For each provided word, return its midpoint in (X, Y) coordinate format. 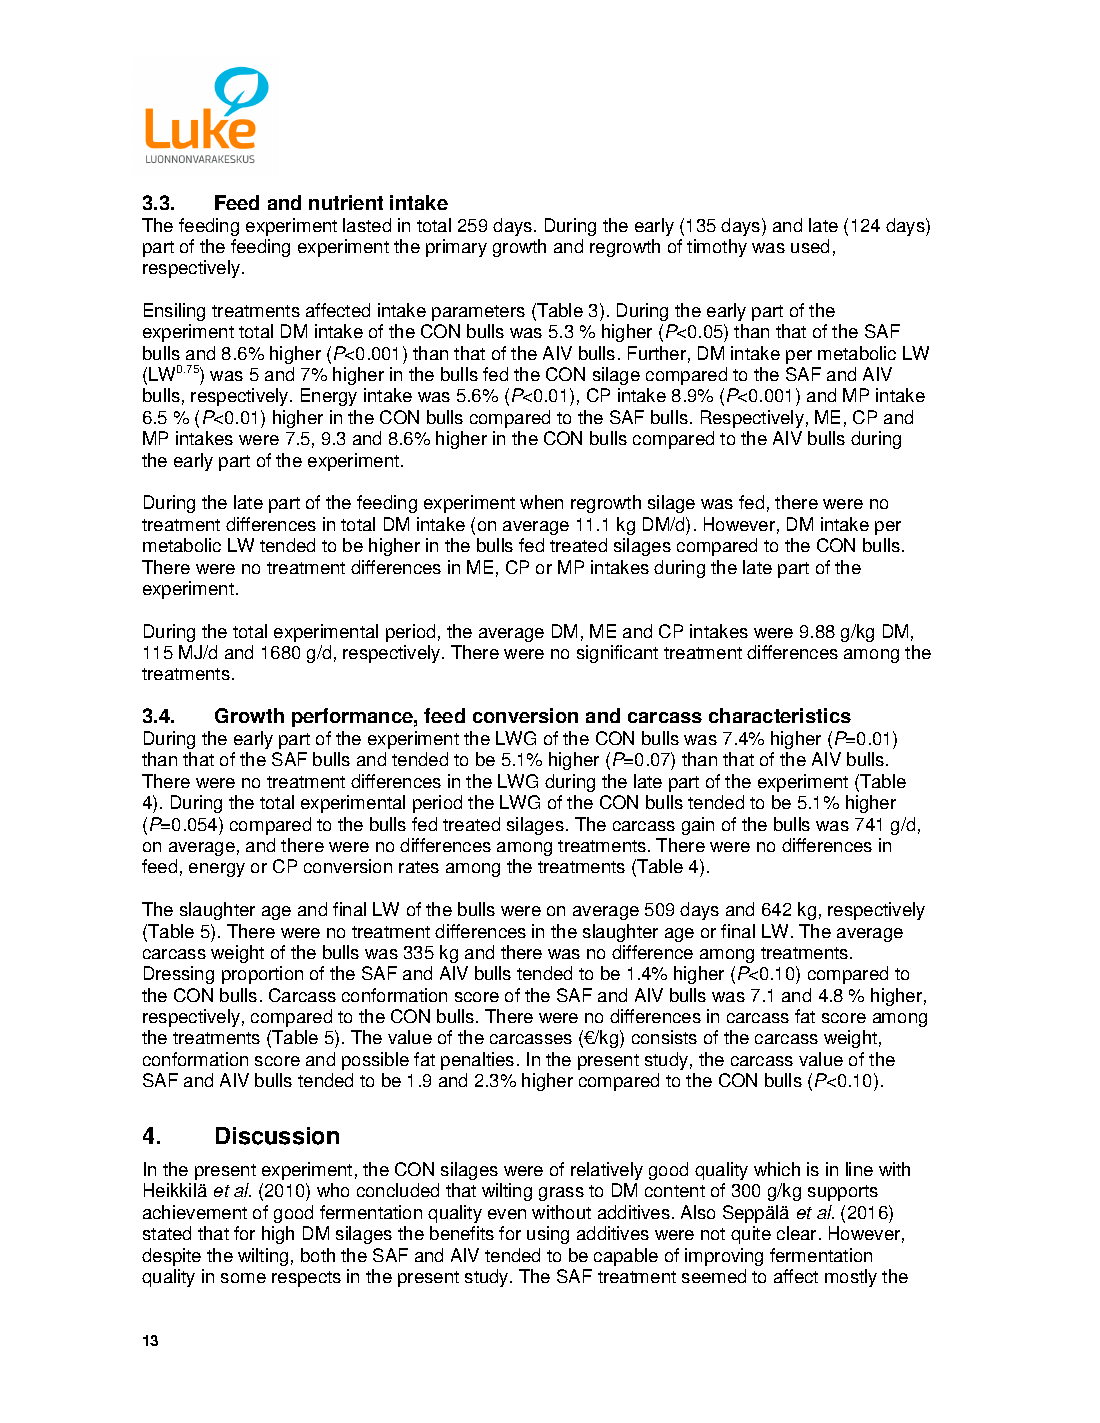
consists (664, 1037)
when (541, 502)
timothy (717, 248)
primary (456, 248)
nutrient (346, 202)
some (243, 1278)
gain (698, 826)
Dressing (179, 975)
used (810, 246)
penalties (477, 1061)
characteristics (780, 715)
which (777, 1169)
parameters (478, 313)
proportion (262, 975)
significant (617, 654)
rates (419, 867)
